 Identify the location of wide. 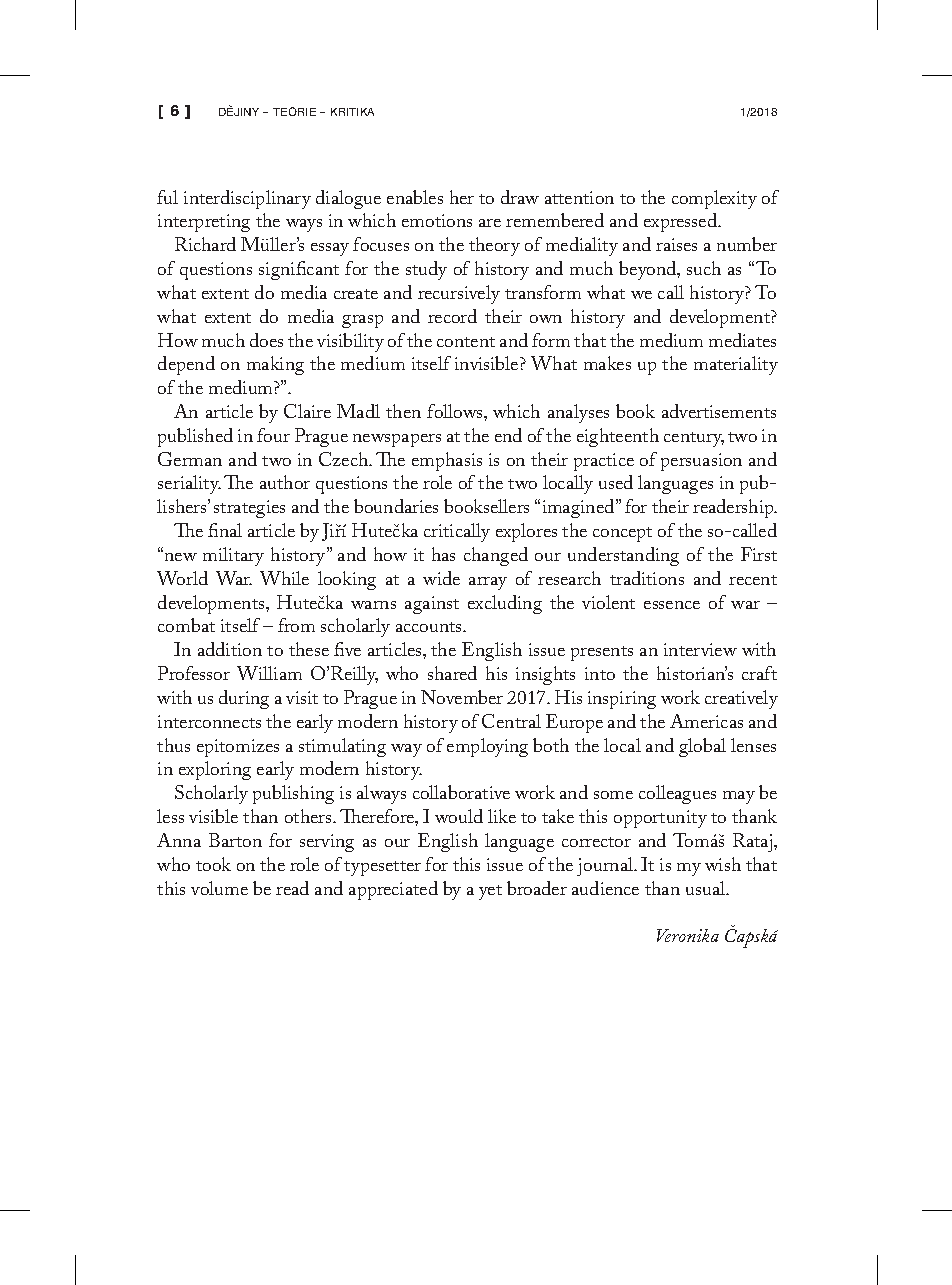
(441, 578).
